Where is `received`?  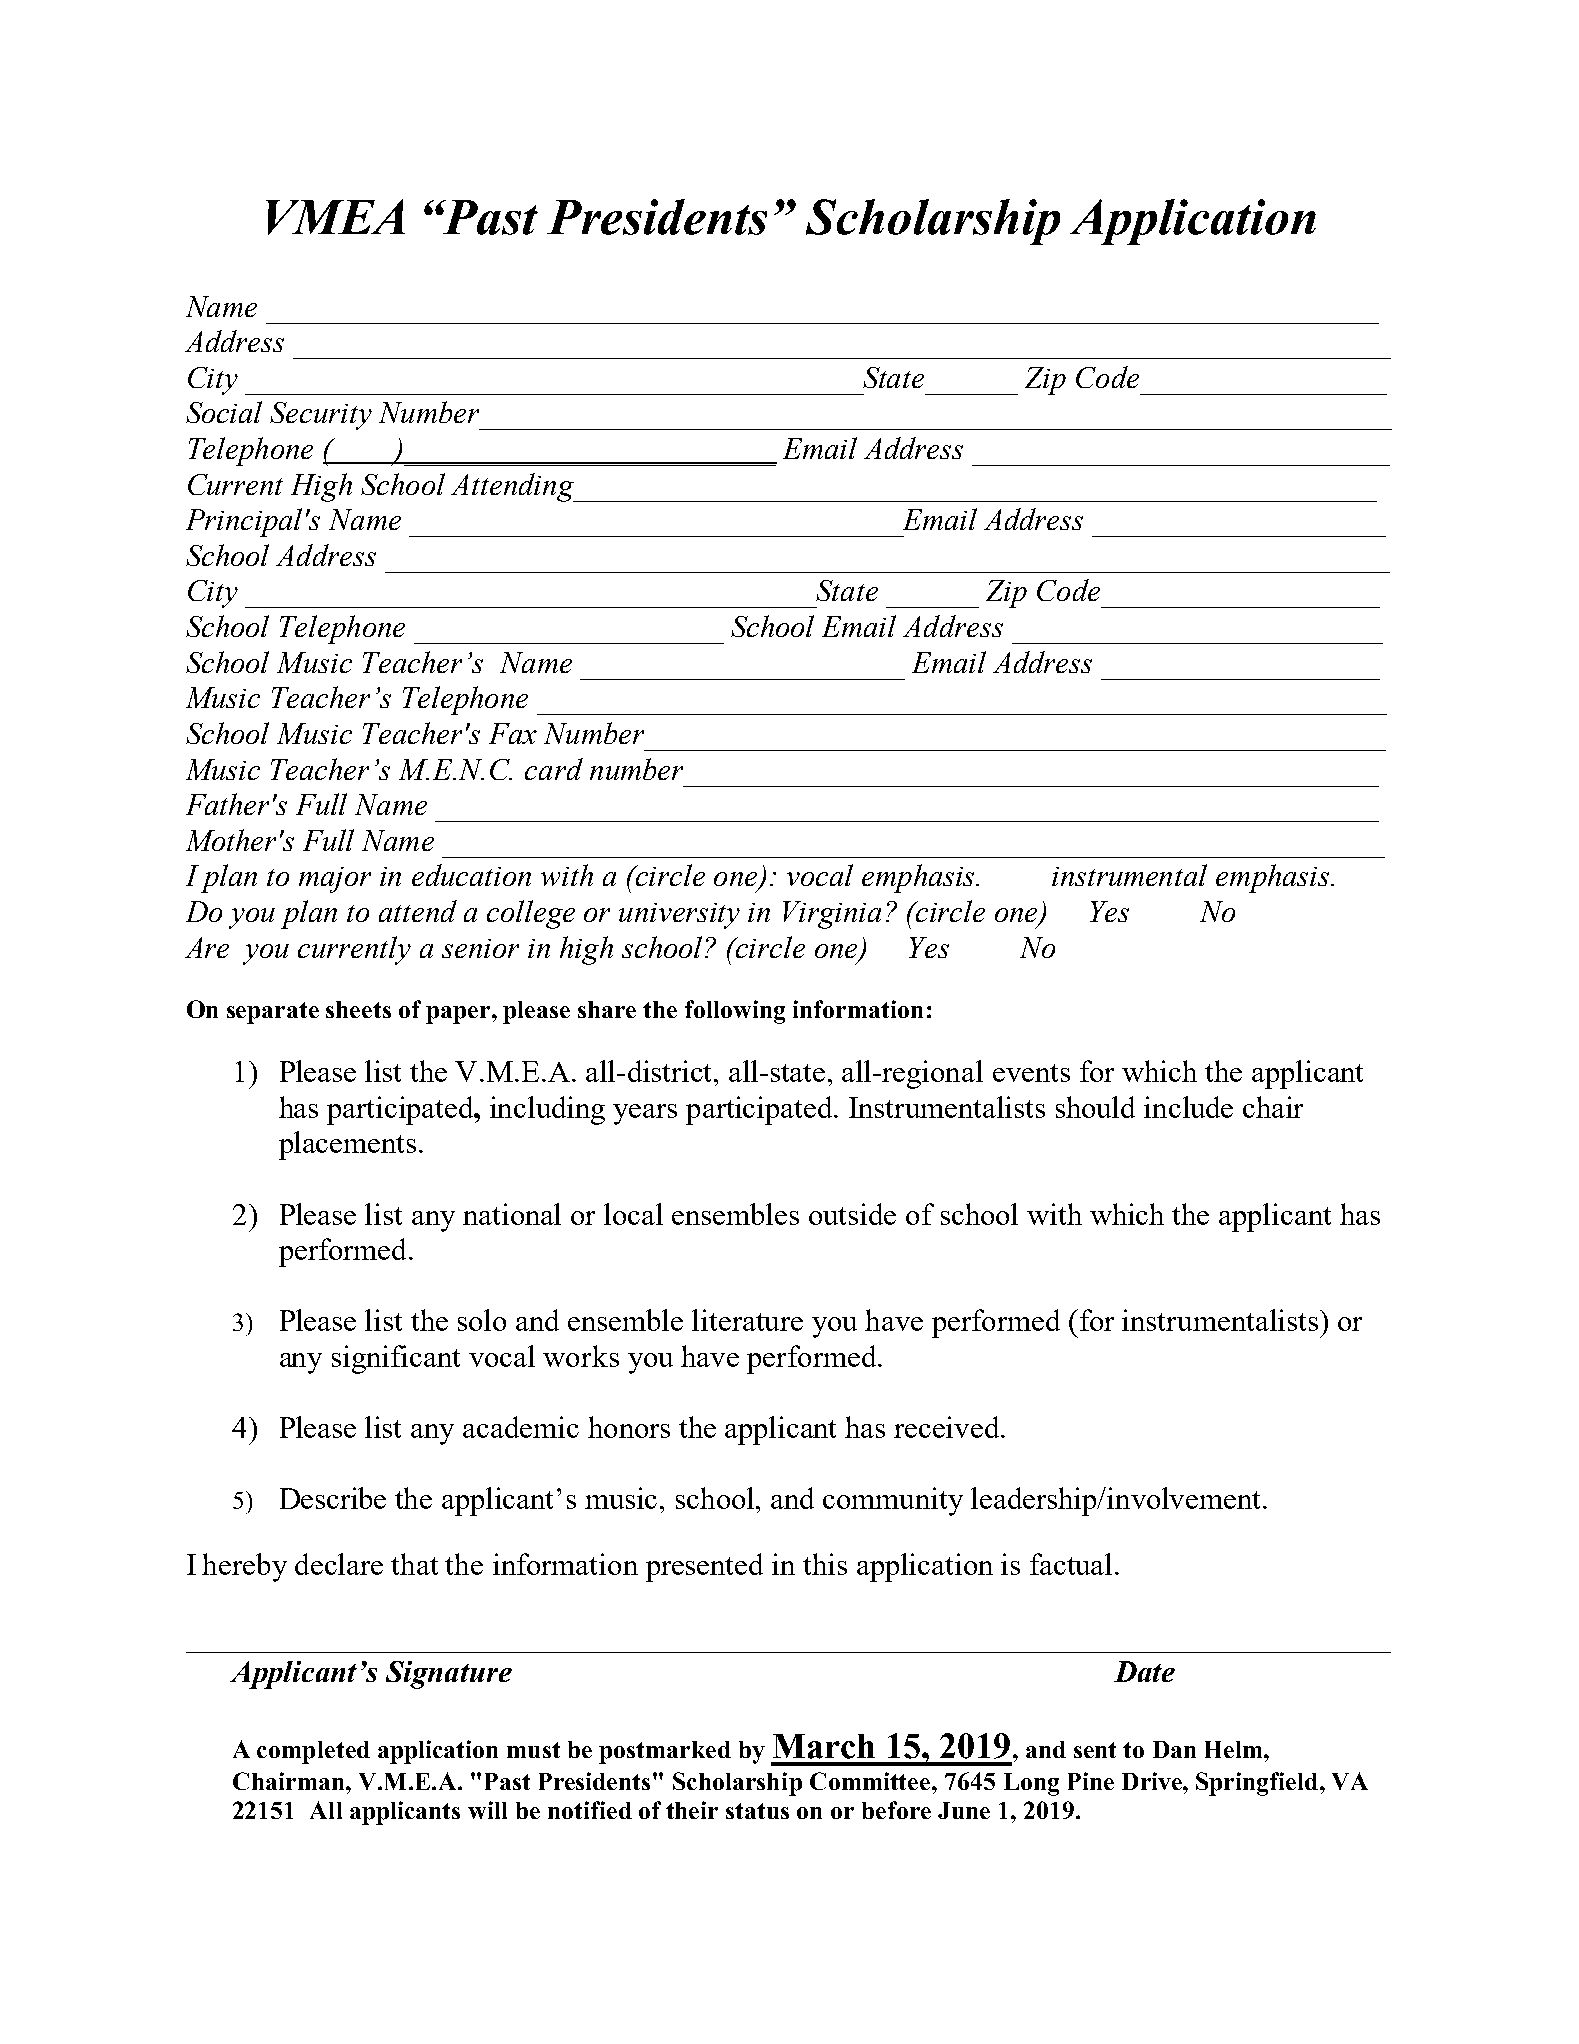
received is located at coordinates (948, 1427).
